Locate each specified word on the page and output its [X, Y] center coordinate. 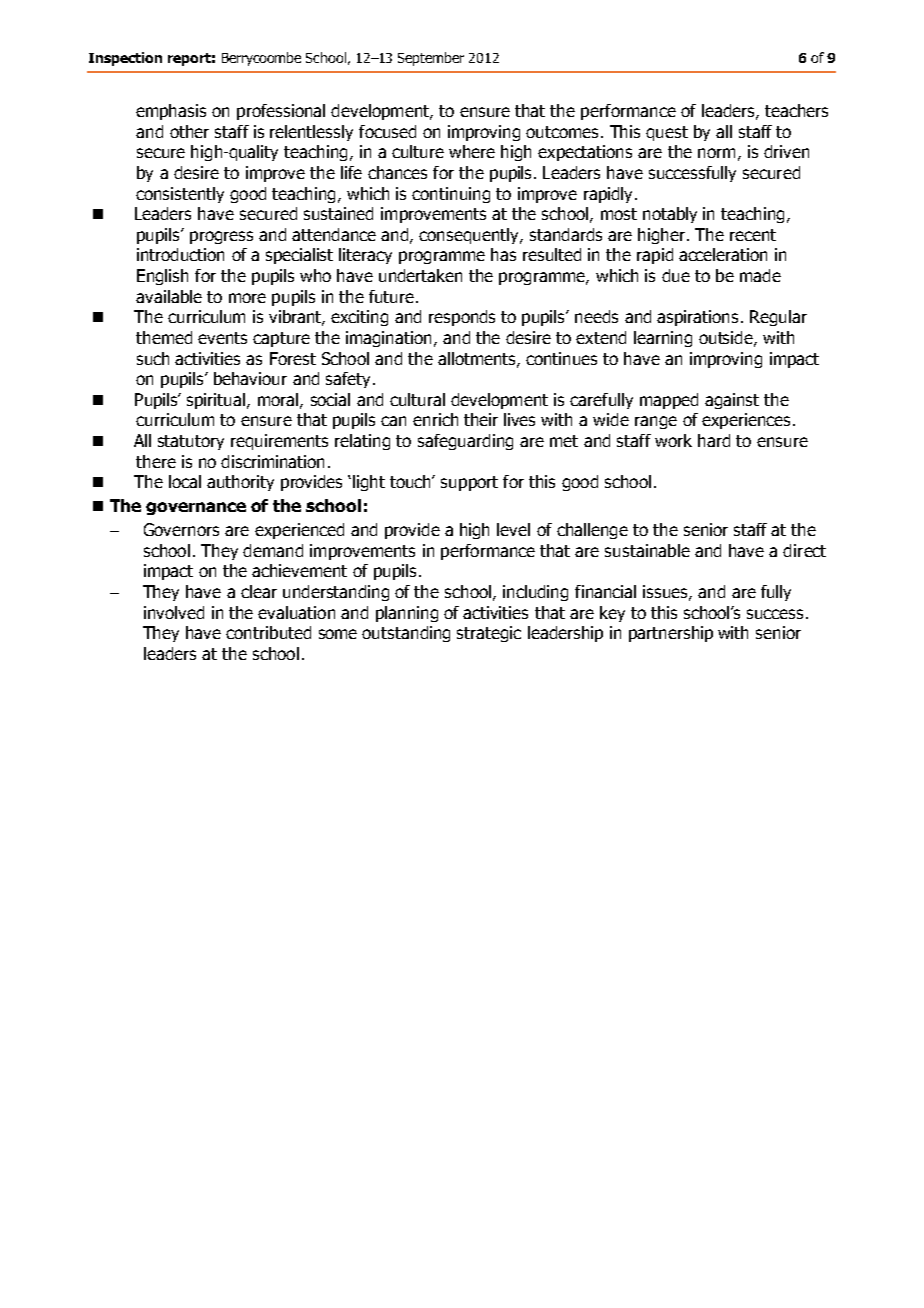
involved [174, 612]
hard [714, 440]
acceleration [723, 254]
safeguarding [465, 442]
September [431, 59]
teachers [796, 110]
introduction [180, 254]
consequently [470, 236]
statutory [191, 442]
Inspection [125, 59]
